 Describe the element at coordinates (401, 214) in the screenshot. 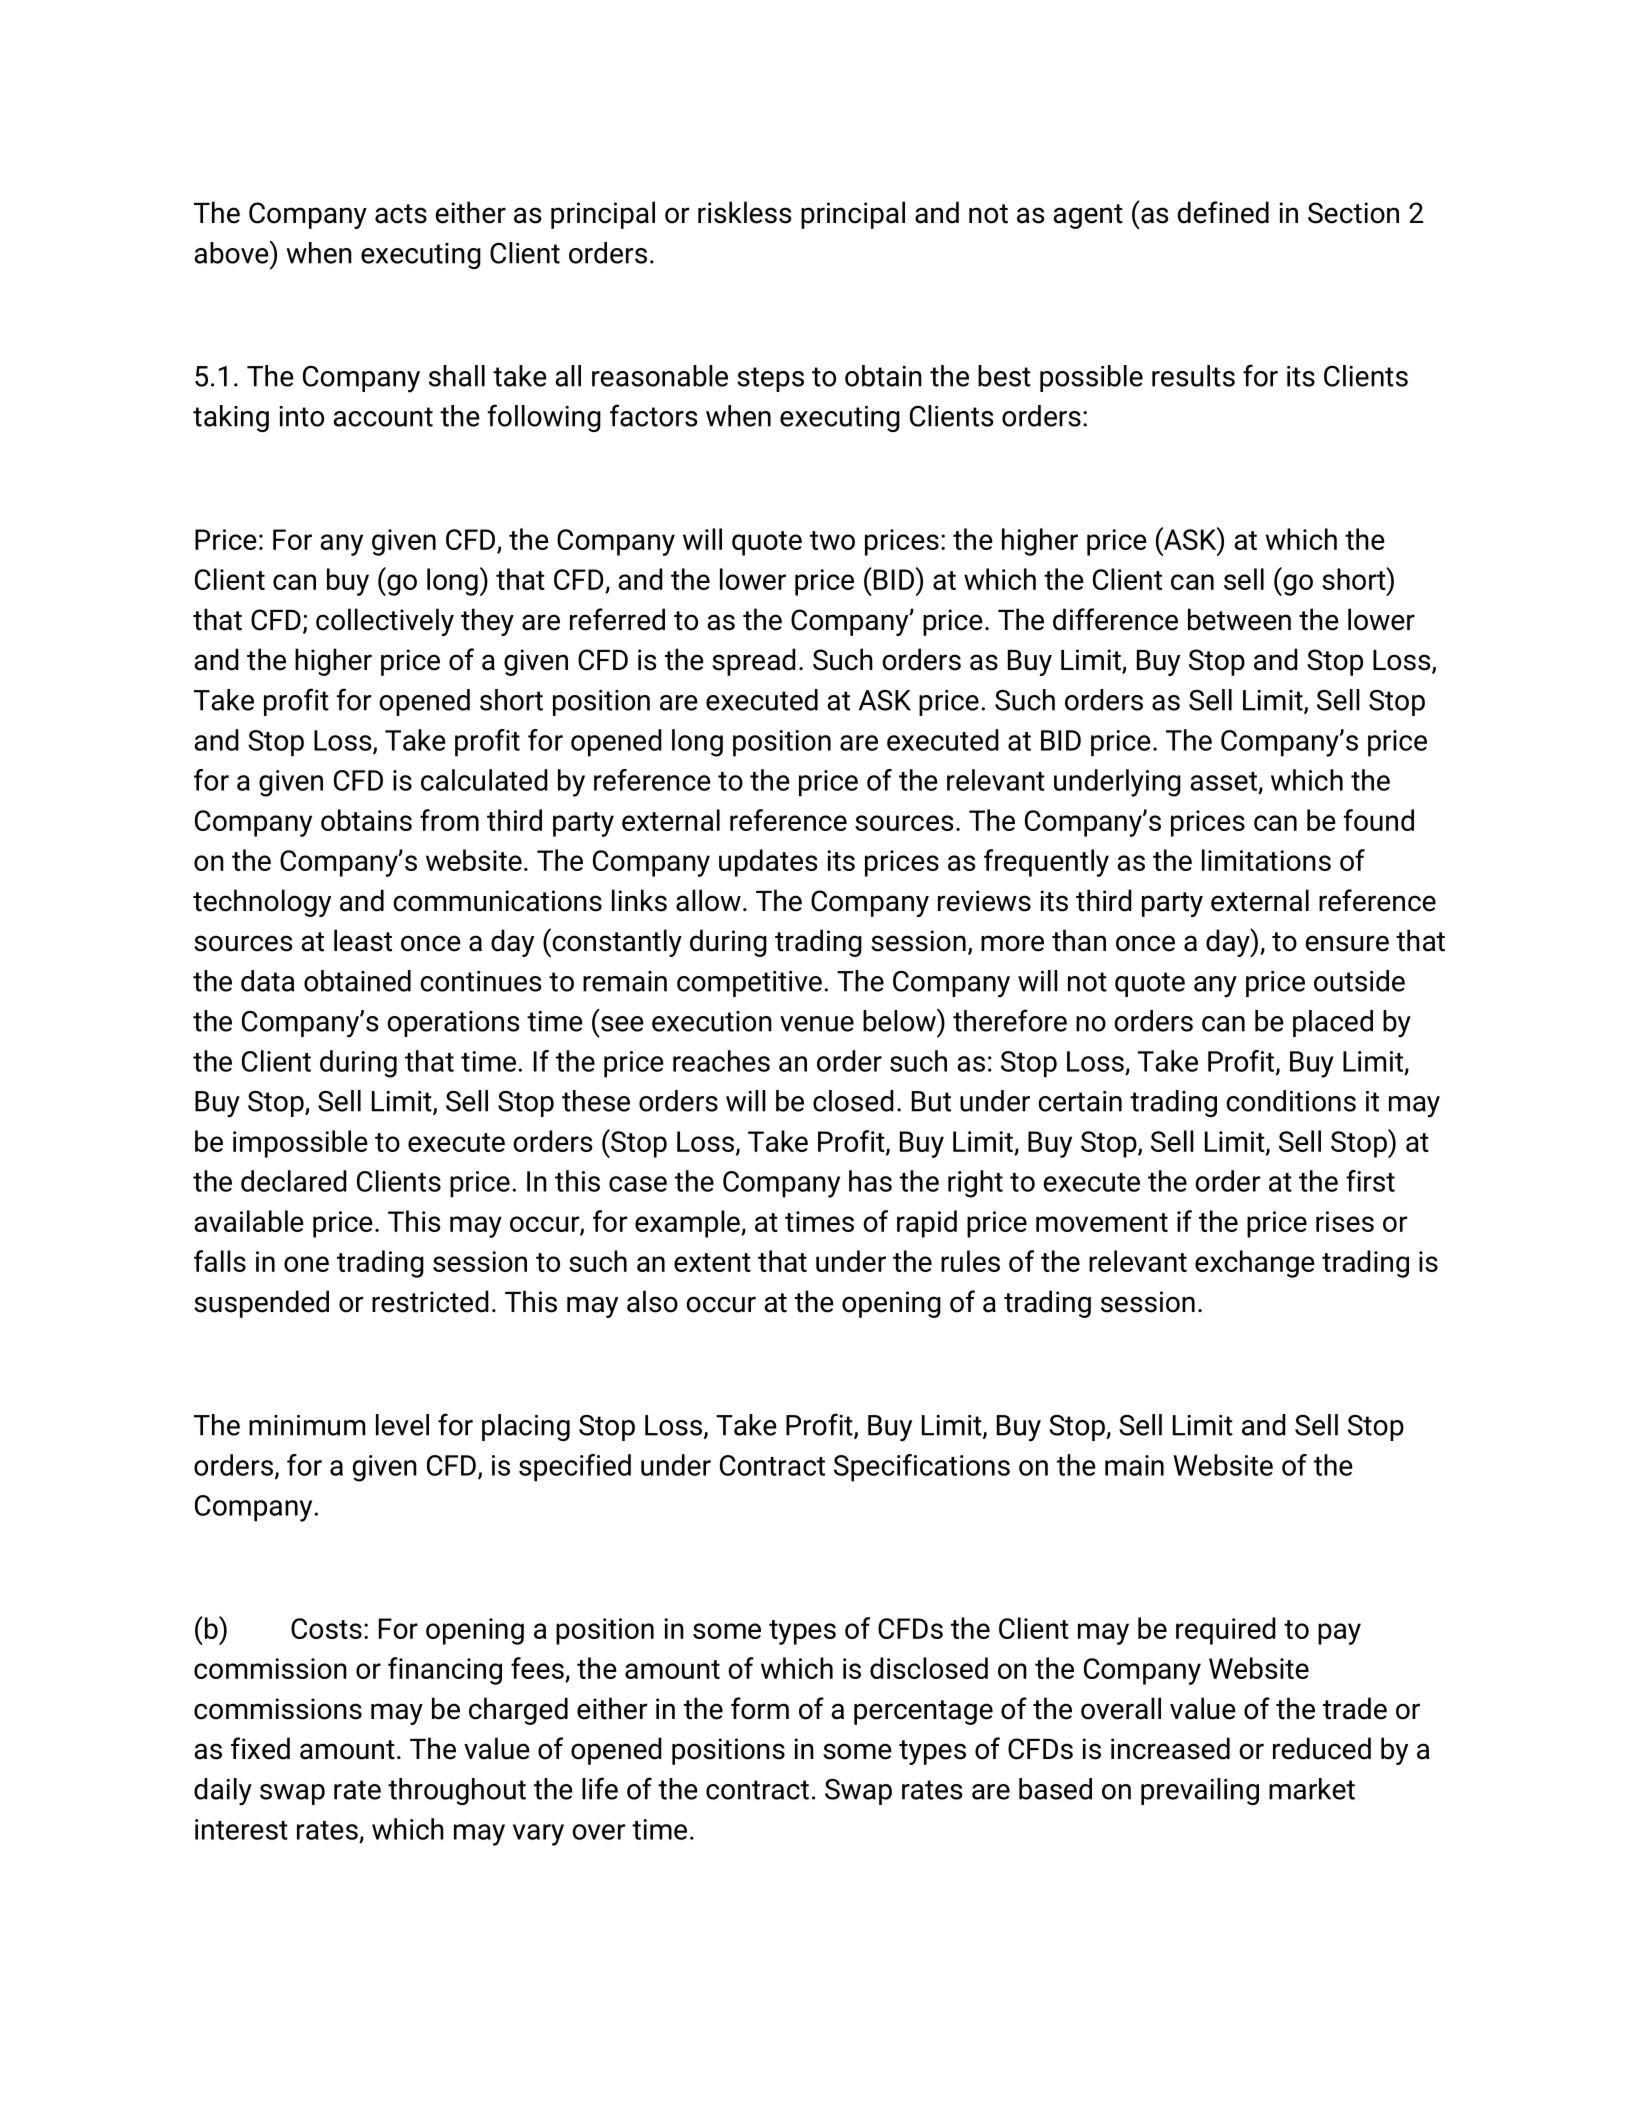

I see `acts` at that location.
